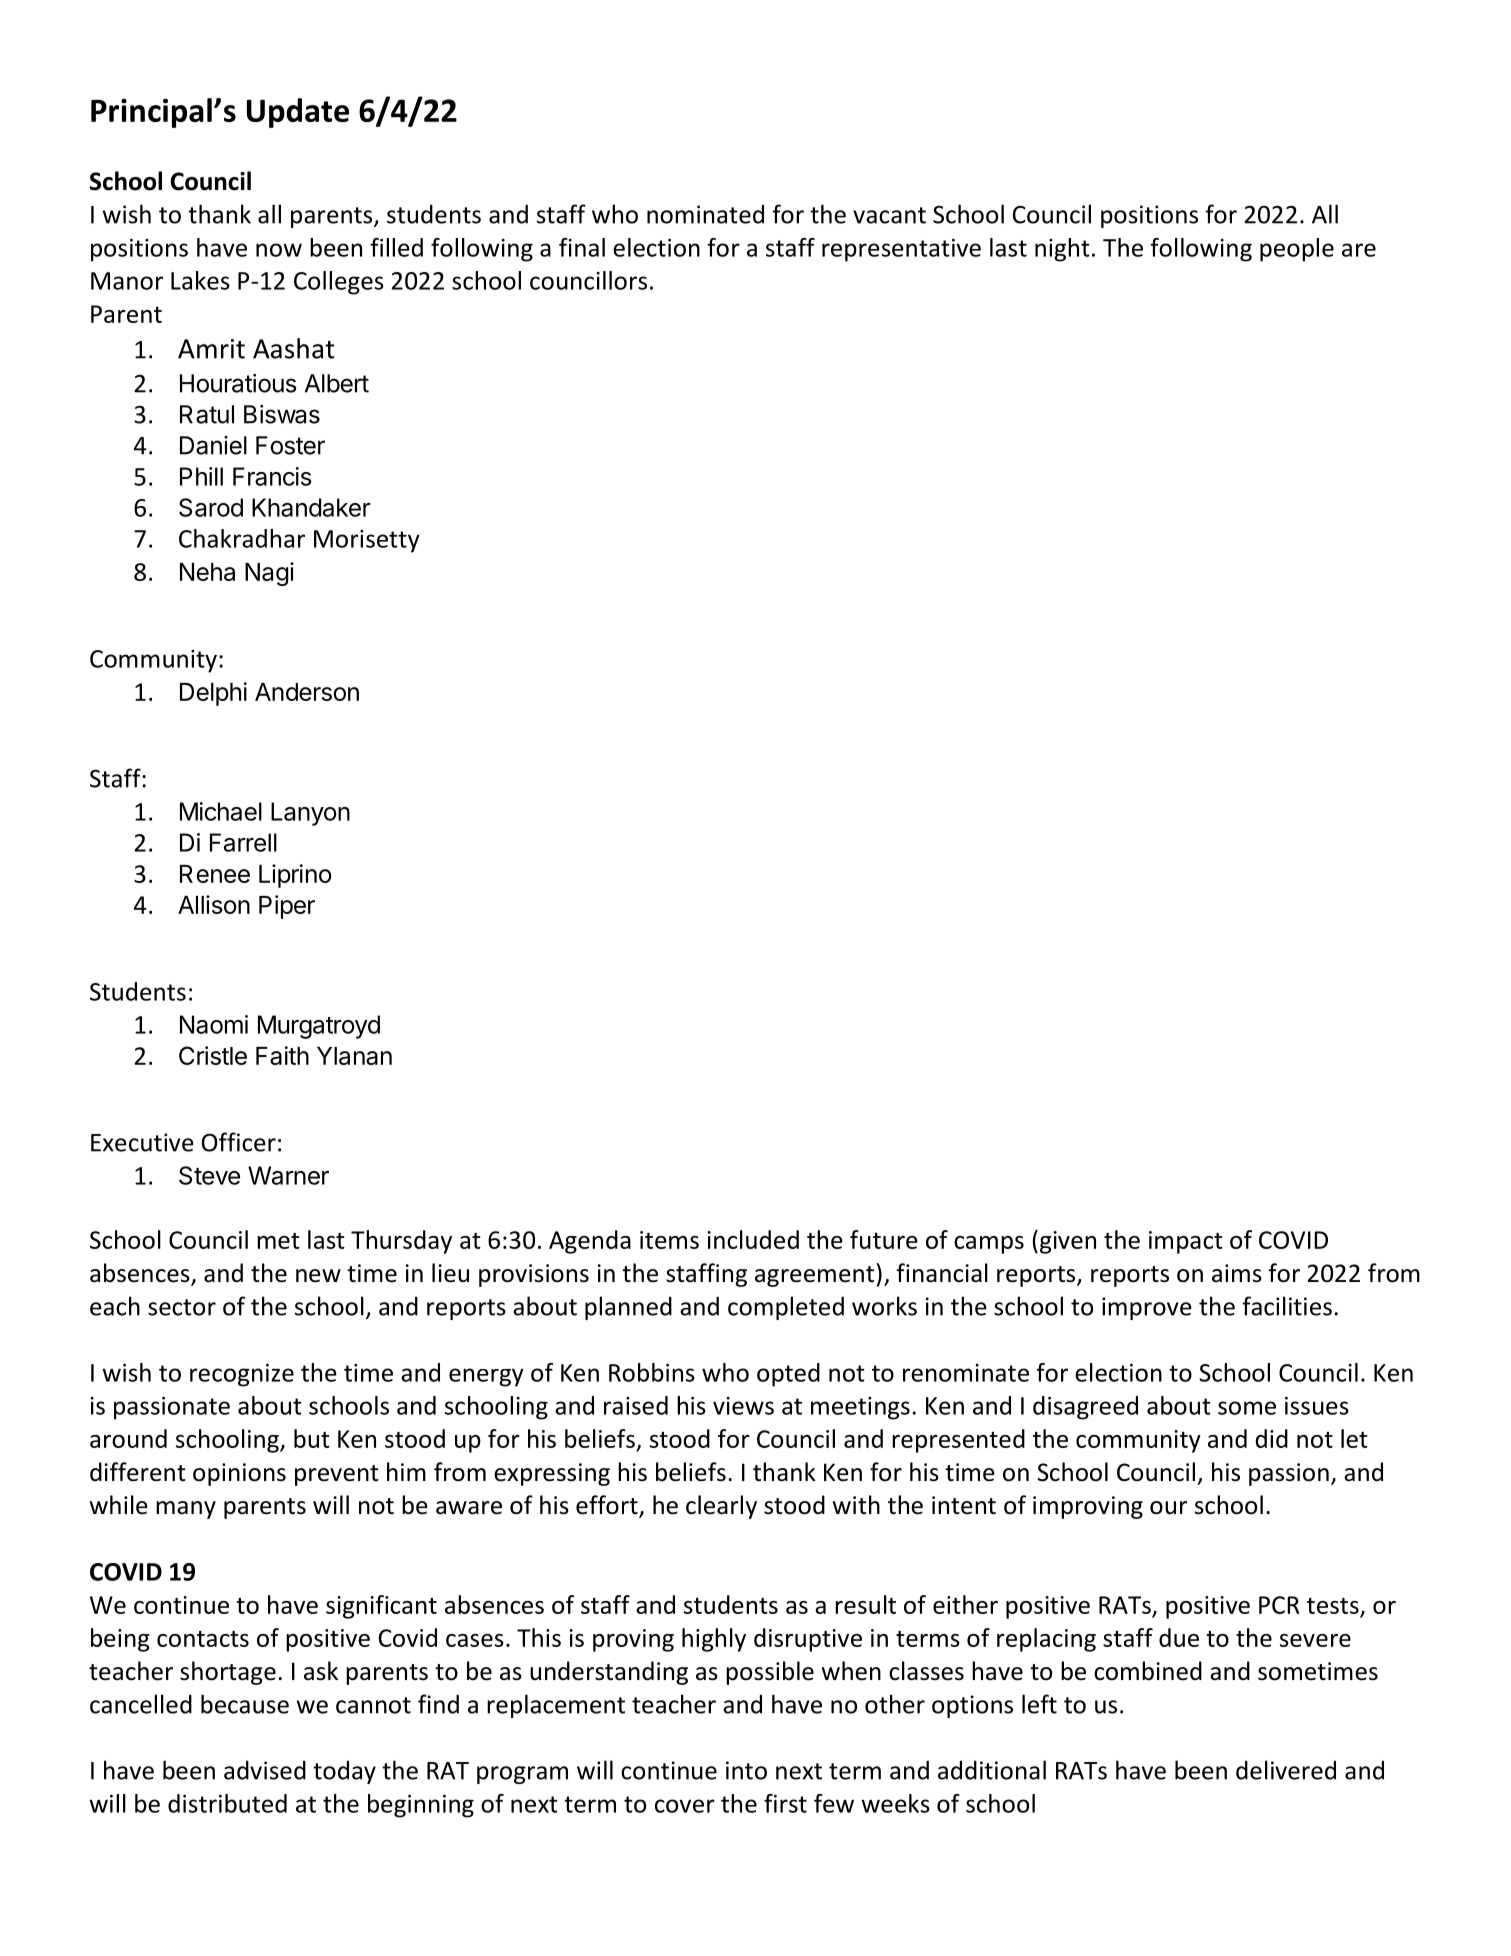 The height and width of the document is (1956, 1511). I want to click on impact, so click(1186, 1242).
